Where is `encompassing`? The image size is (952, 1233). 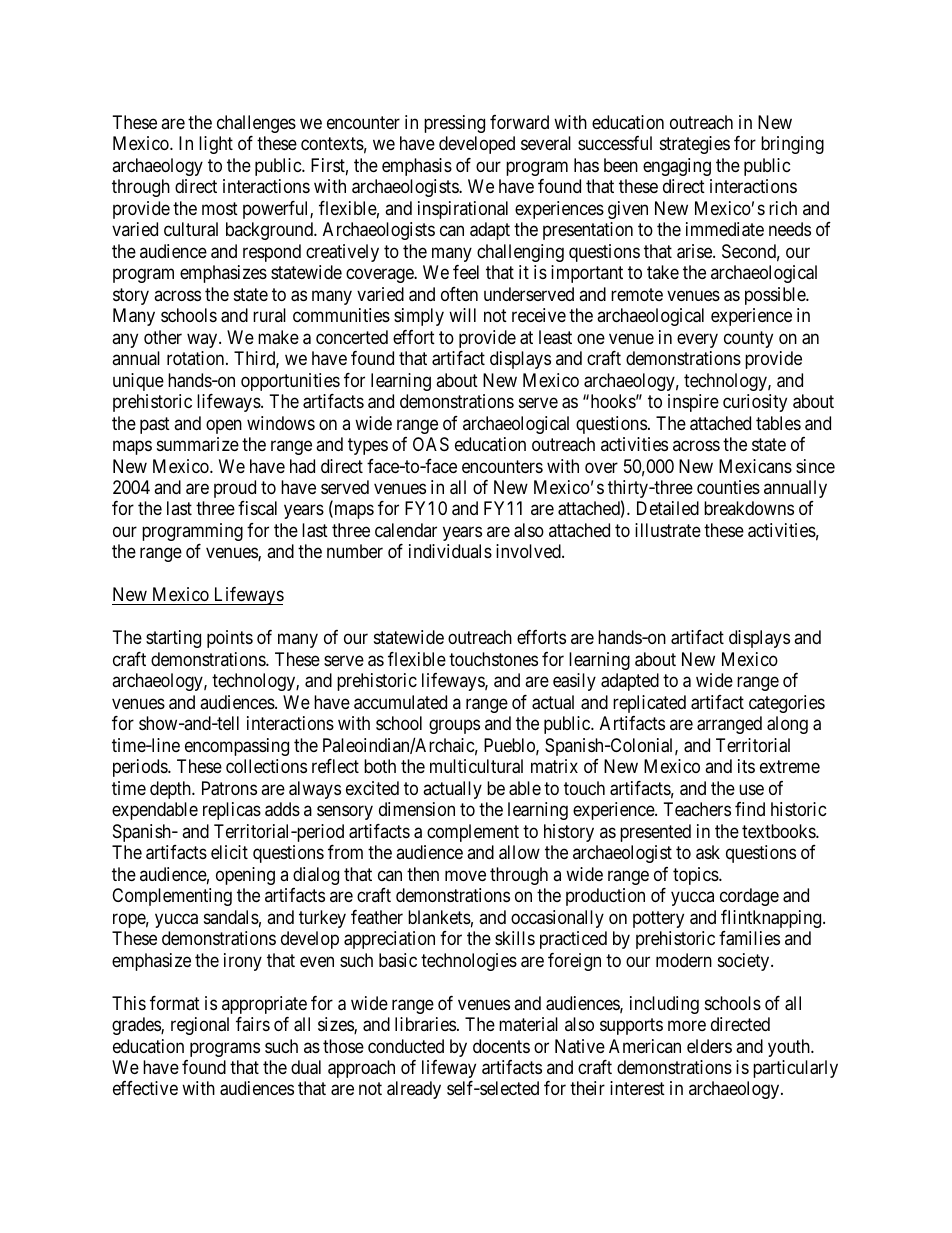
encompassing is located at coordinates (237, 747).
